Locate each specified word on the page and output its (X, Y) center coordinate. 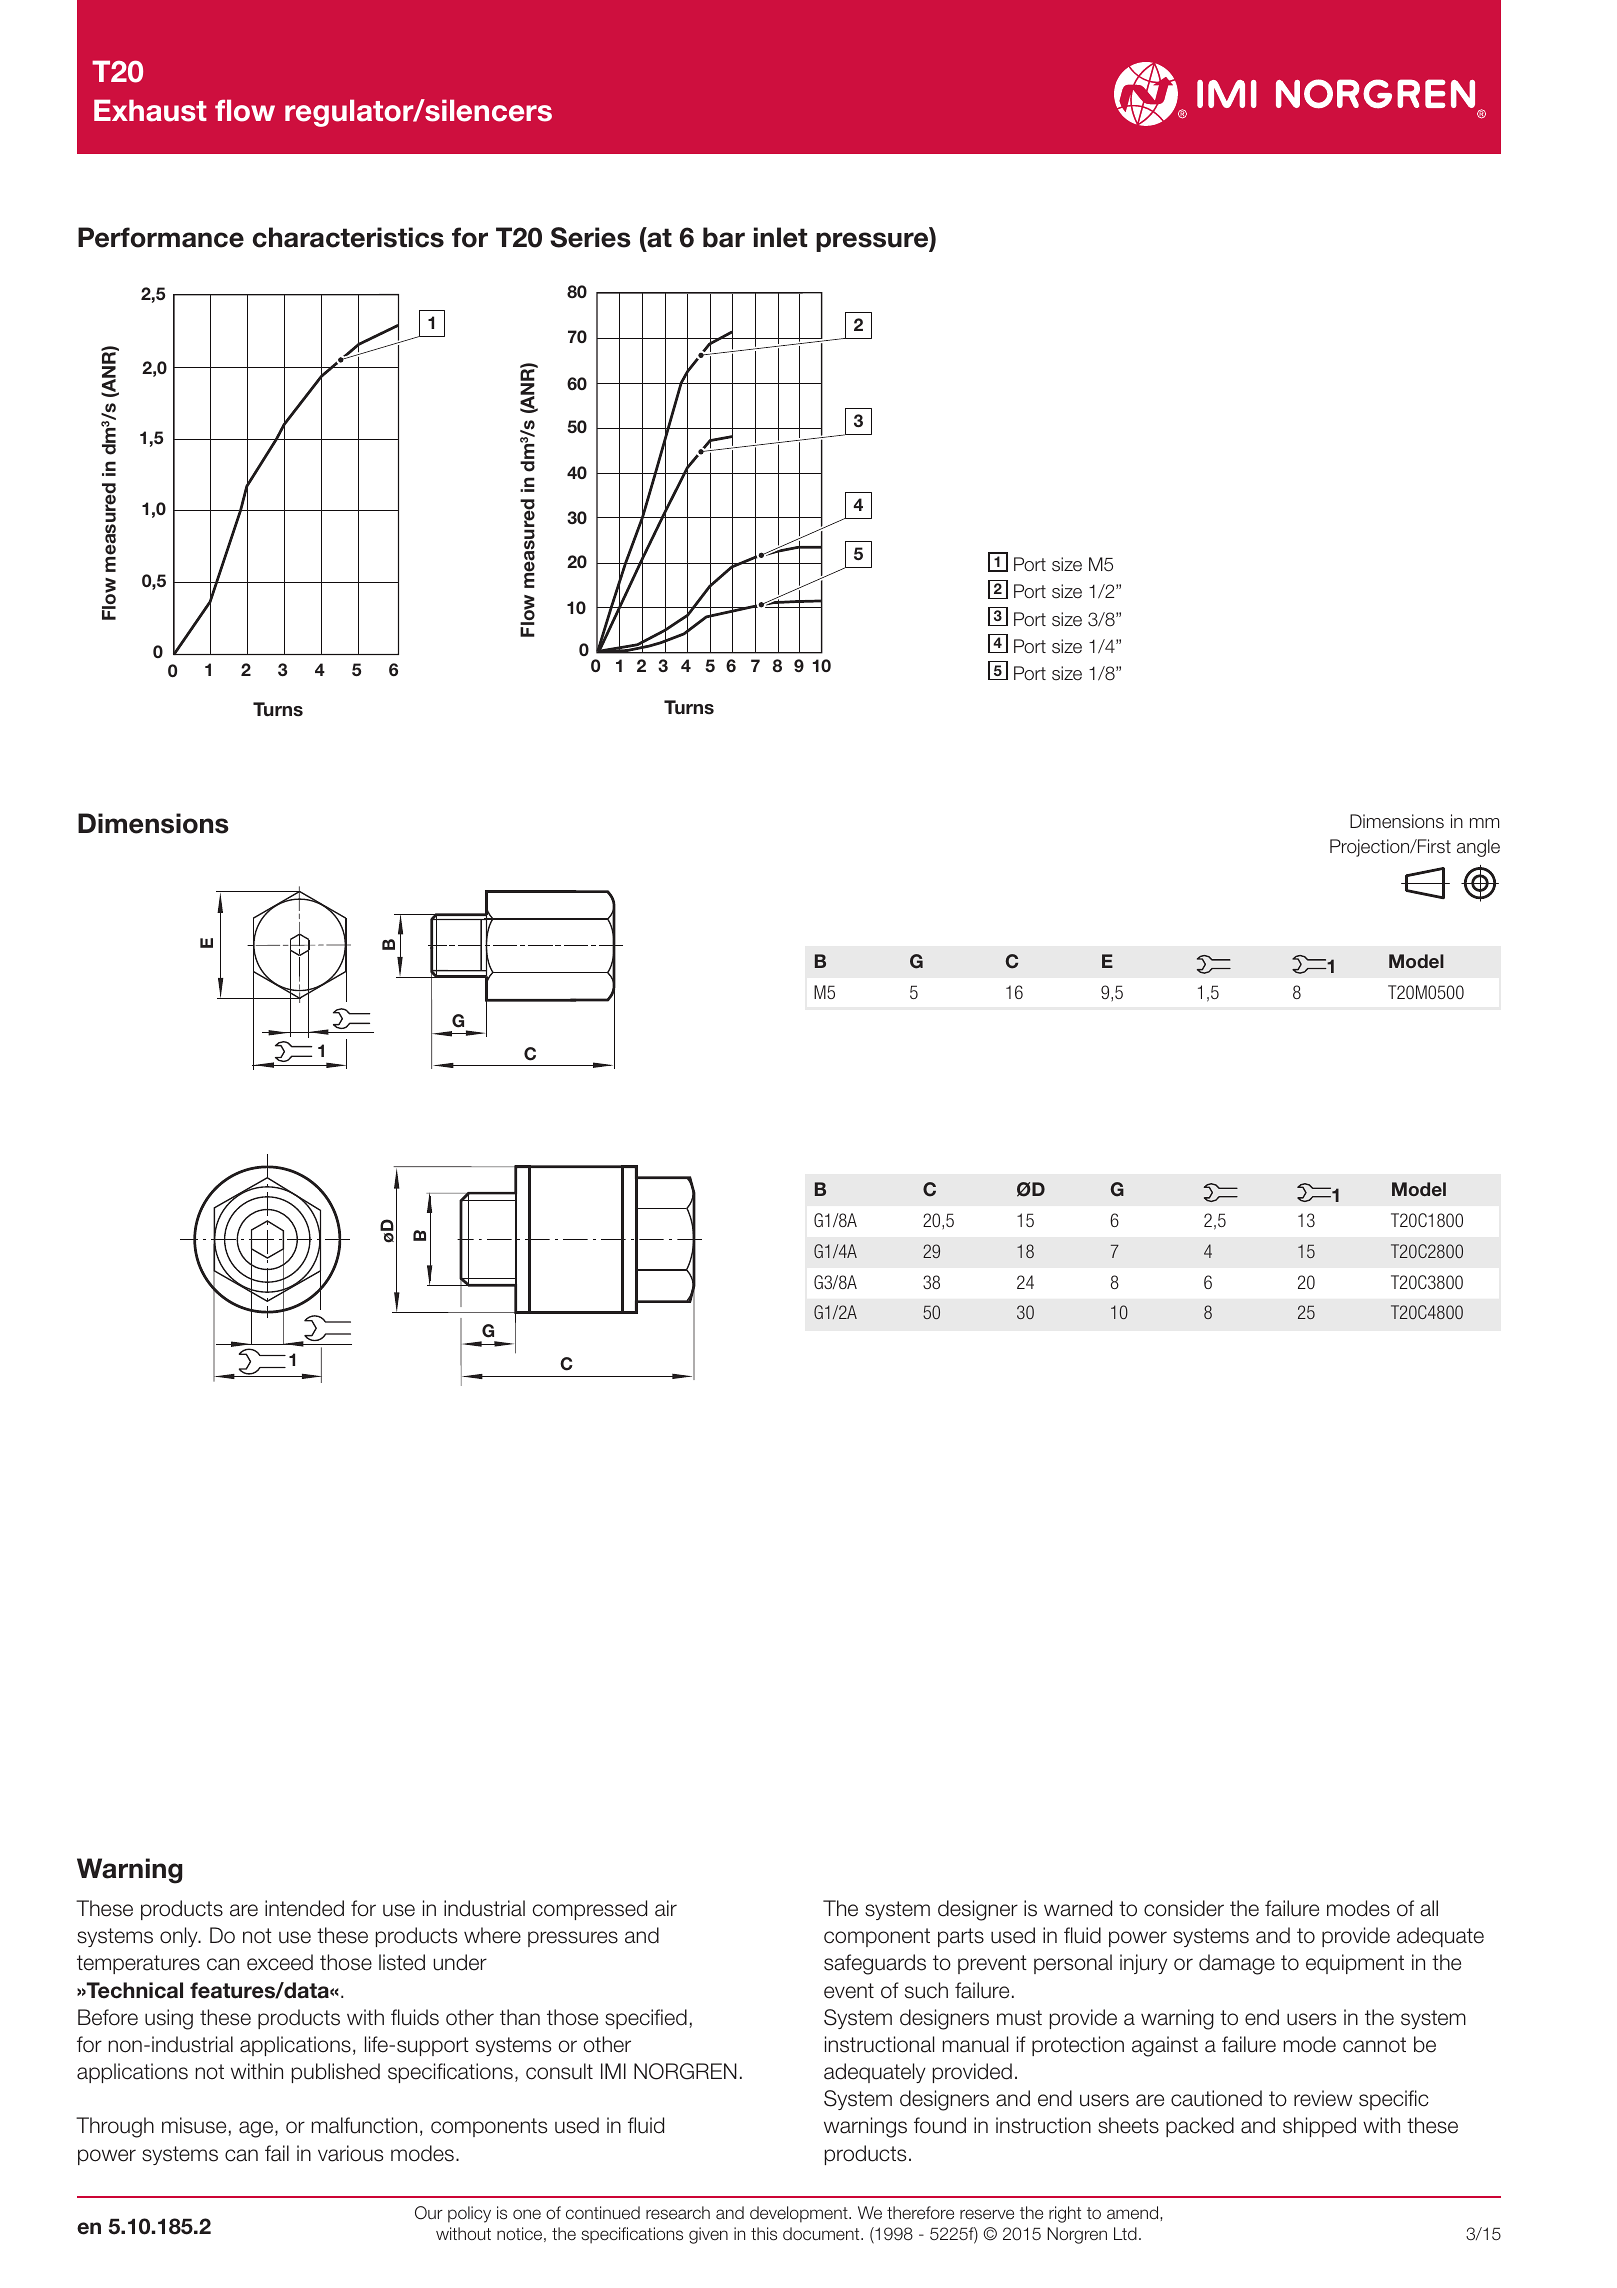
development (800, 2214)
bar (724, 237)
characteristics (348, 237)
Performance (161, 237)
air (666, 1908)
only (180, 1937)
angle (1478, 848)
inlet (780, 237)
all (1429, 1908)
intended (304, 1908)
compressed (589, 1910)
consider (1184, 1908)
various (350, 2153)
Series (590, 237)
